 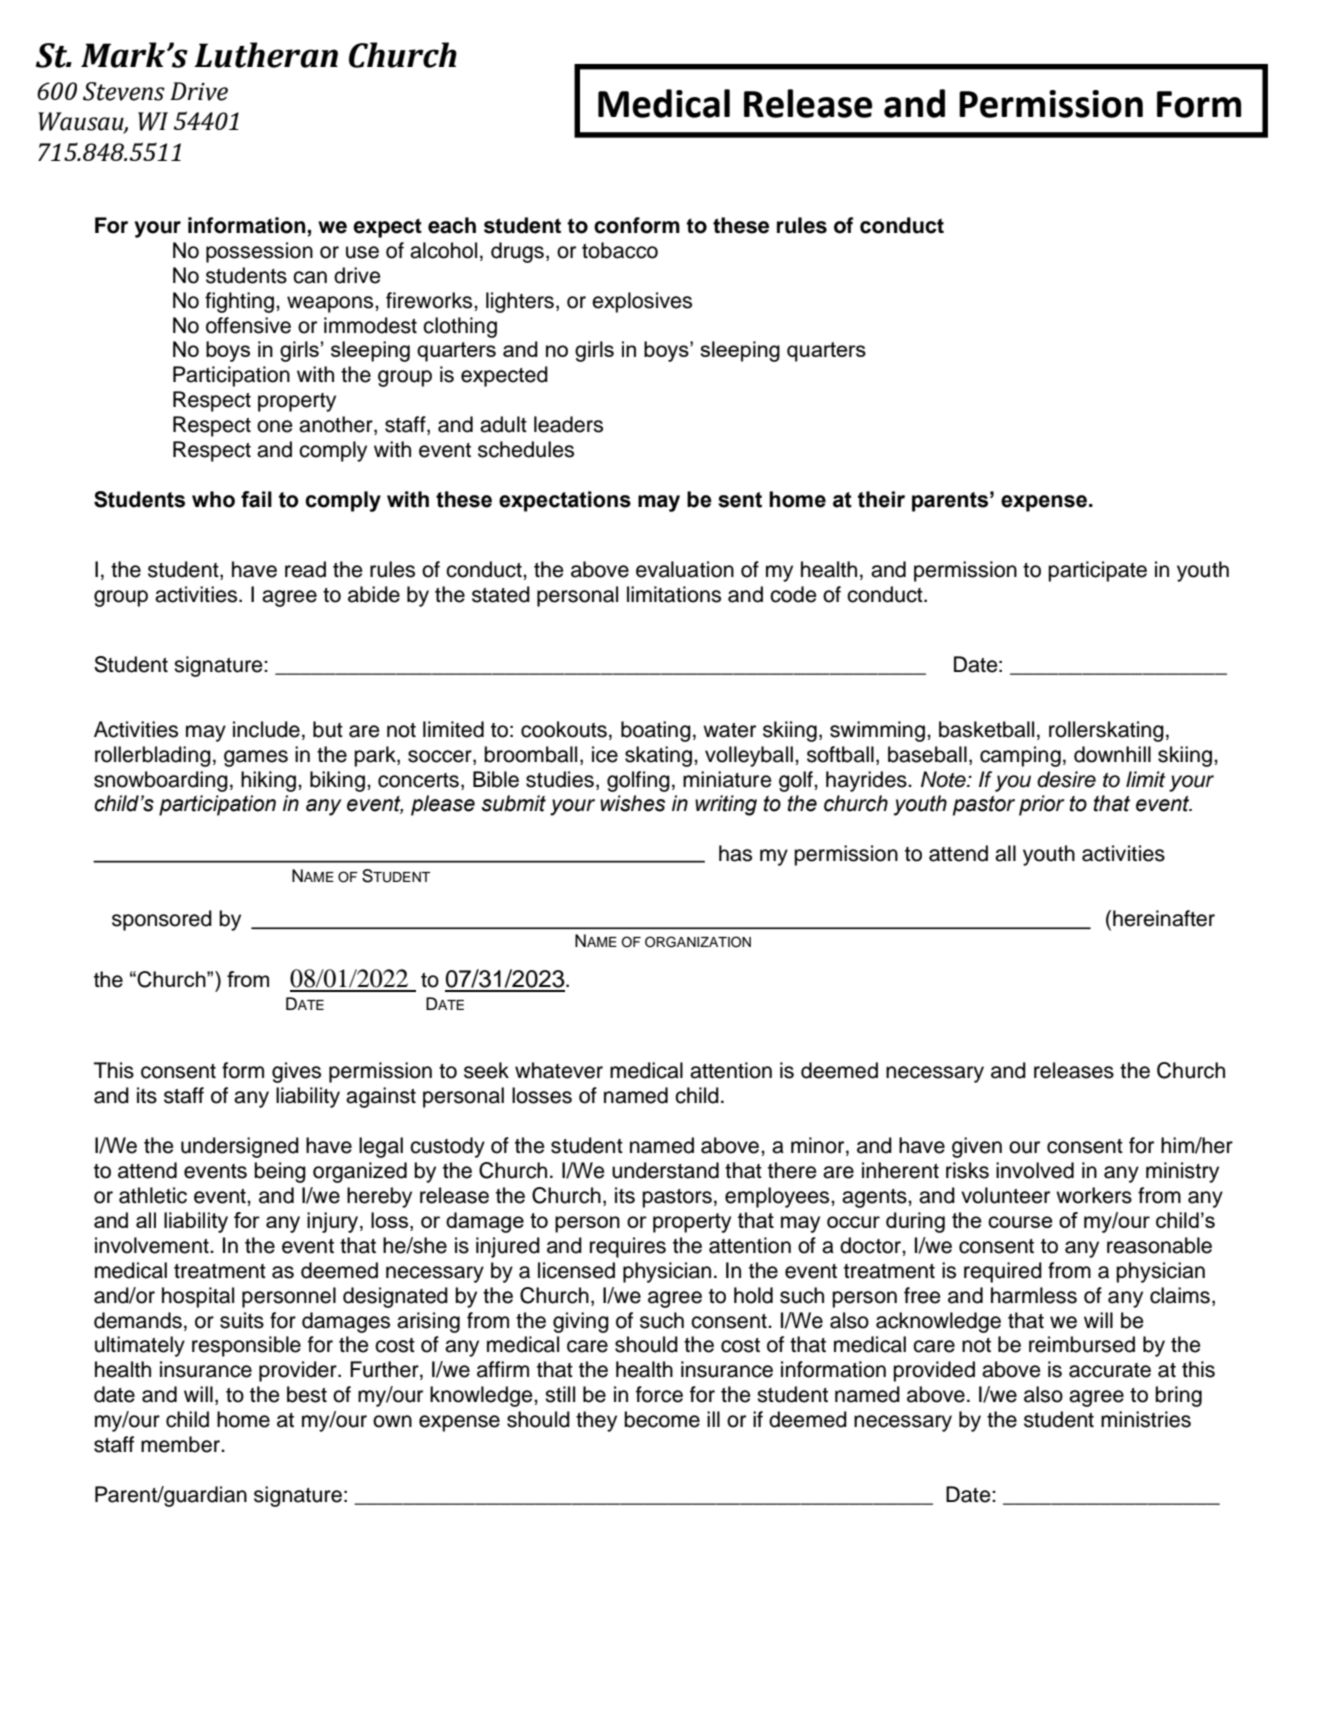 What do you see at coordinates (307, 1394) in the image?
I see `best` at bounding box center [307, 1394].
